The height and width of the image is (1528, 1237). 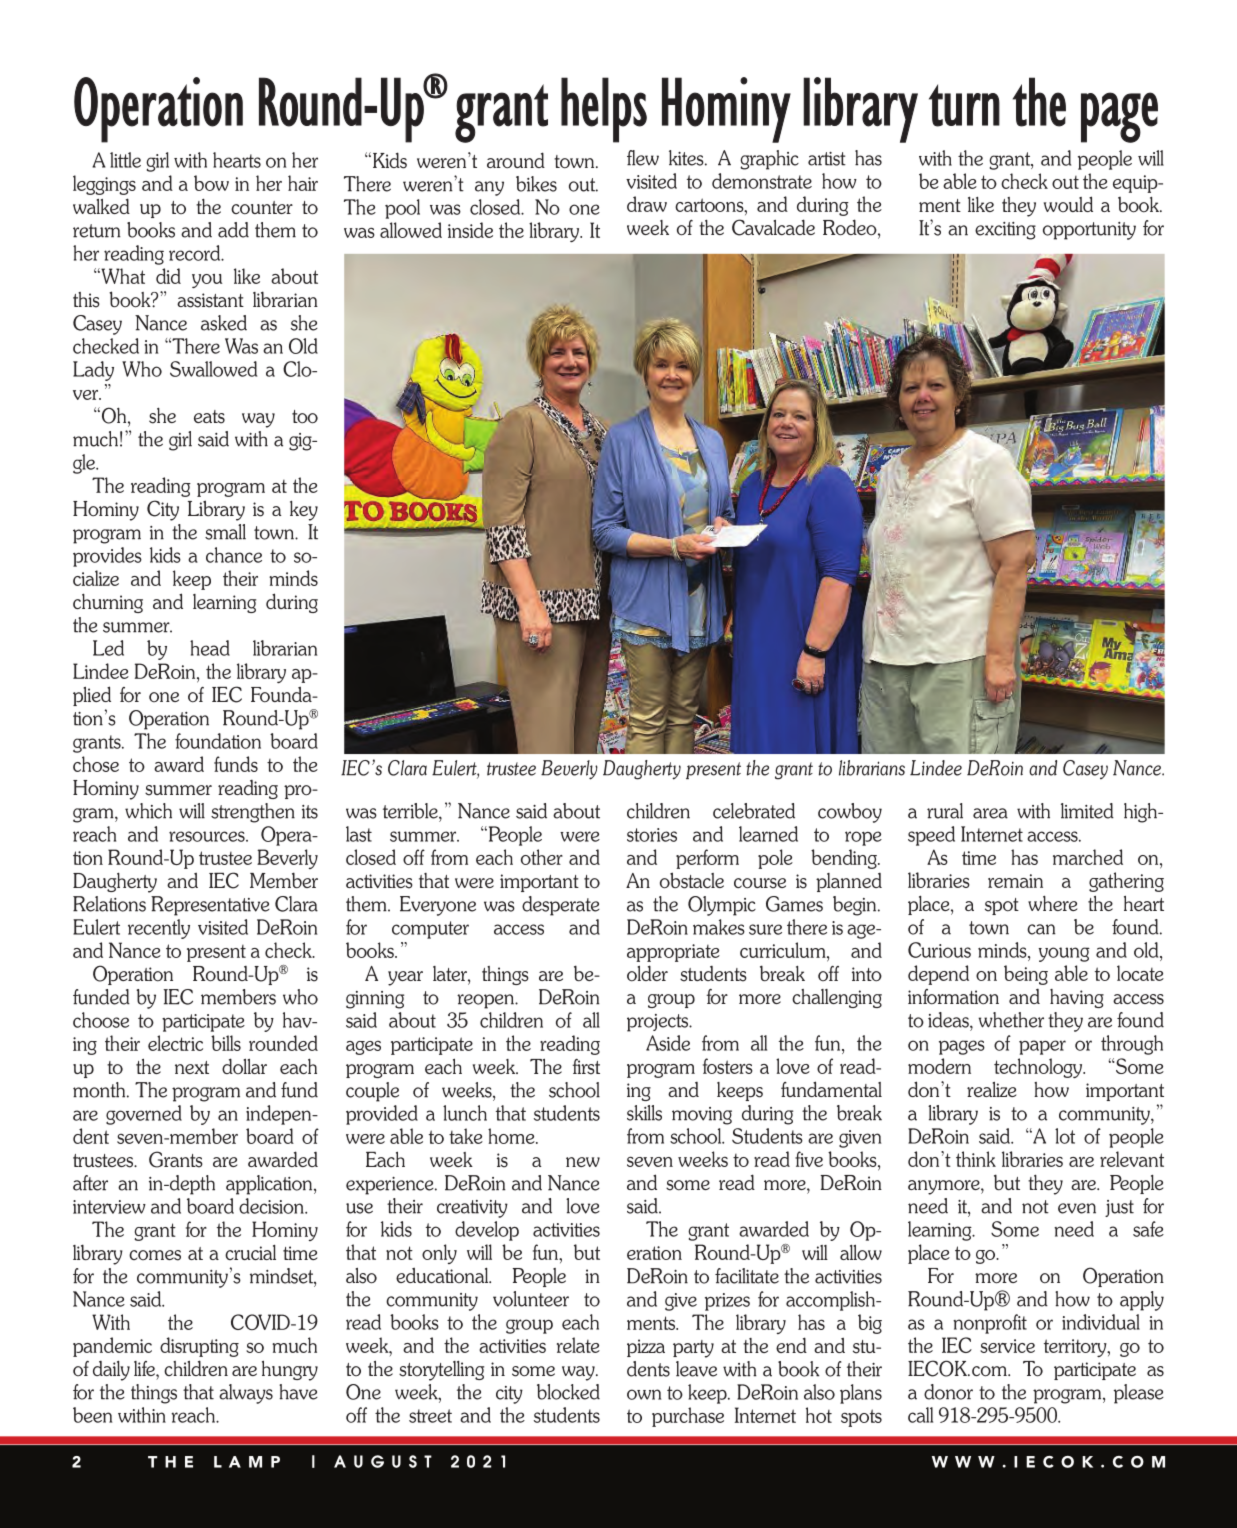 I want to click on next, so click(x=192, y=1067).
